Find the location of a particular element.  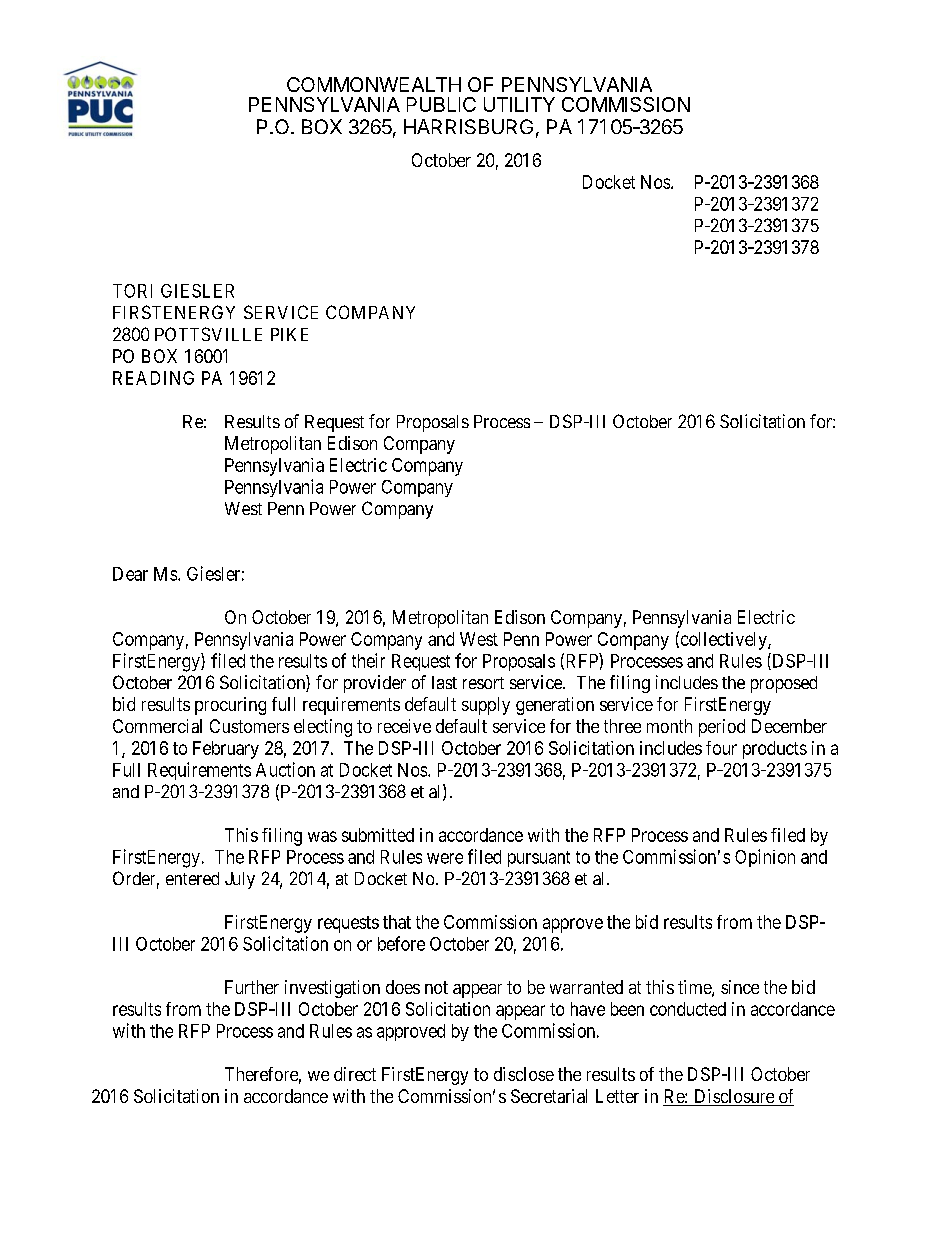

were is located at coordinates (445, 858).
